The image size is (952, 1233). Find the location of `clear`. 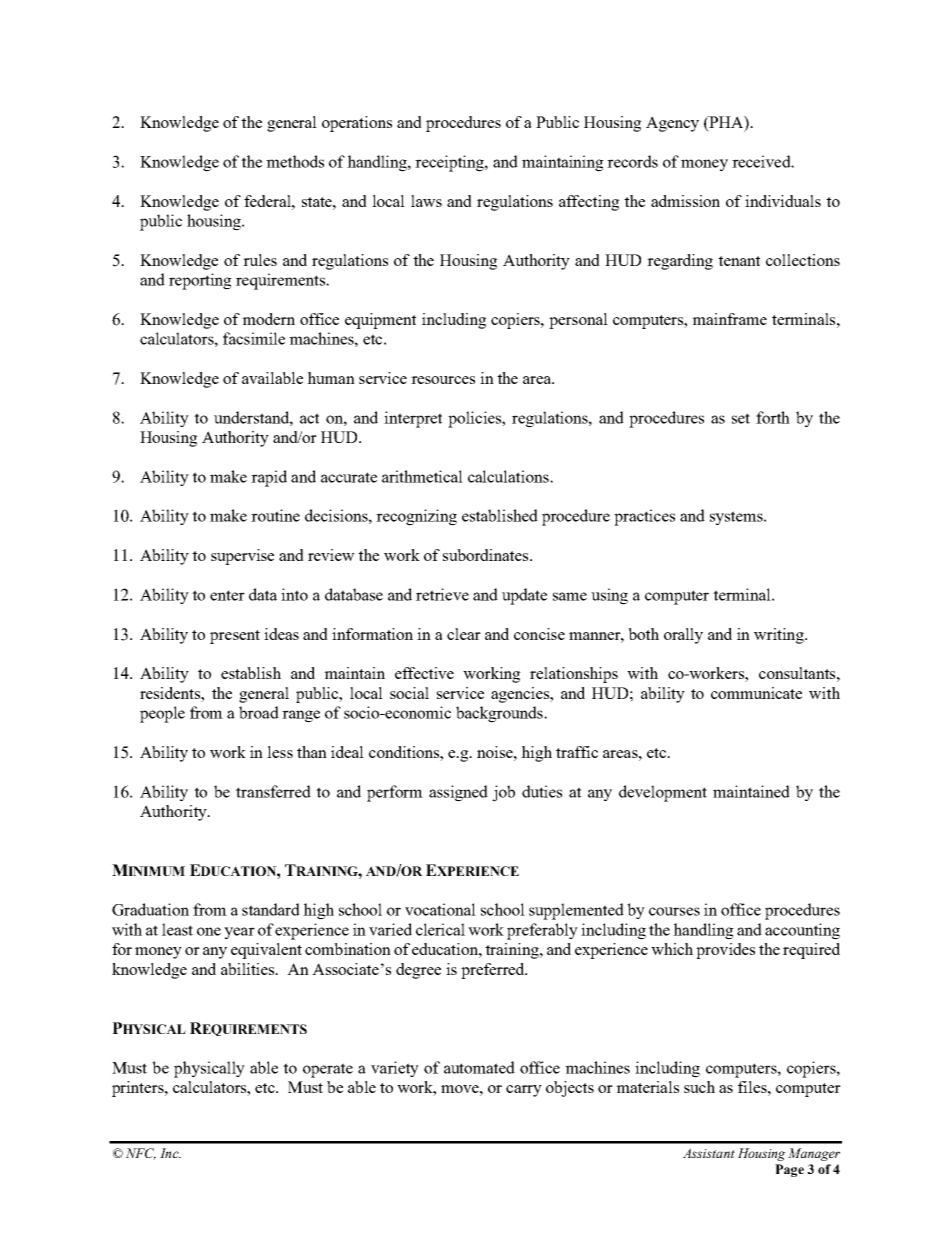

clear is located at coordinates (464, 634).
